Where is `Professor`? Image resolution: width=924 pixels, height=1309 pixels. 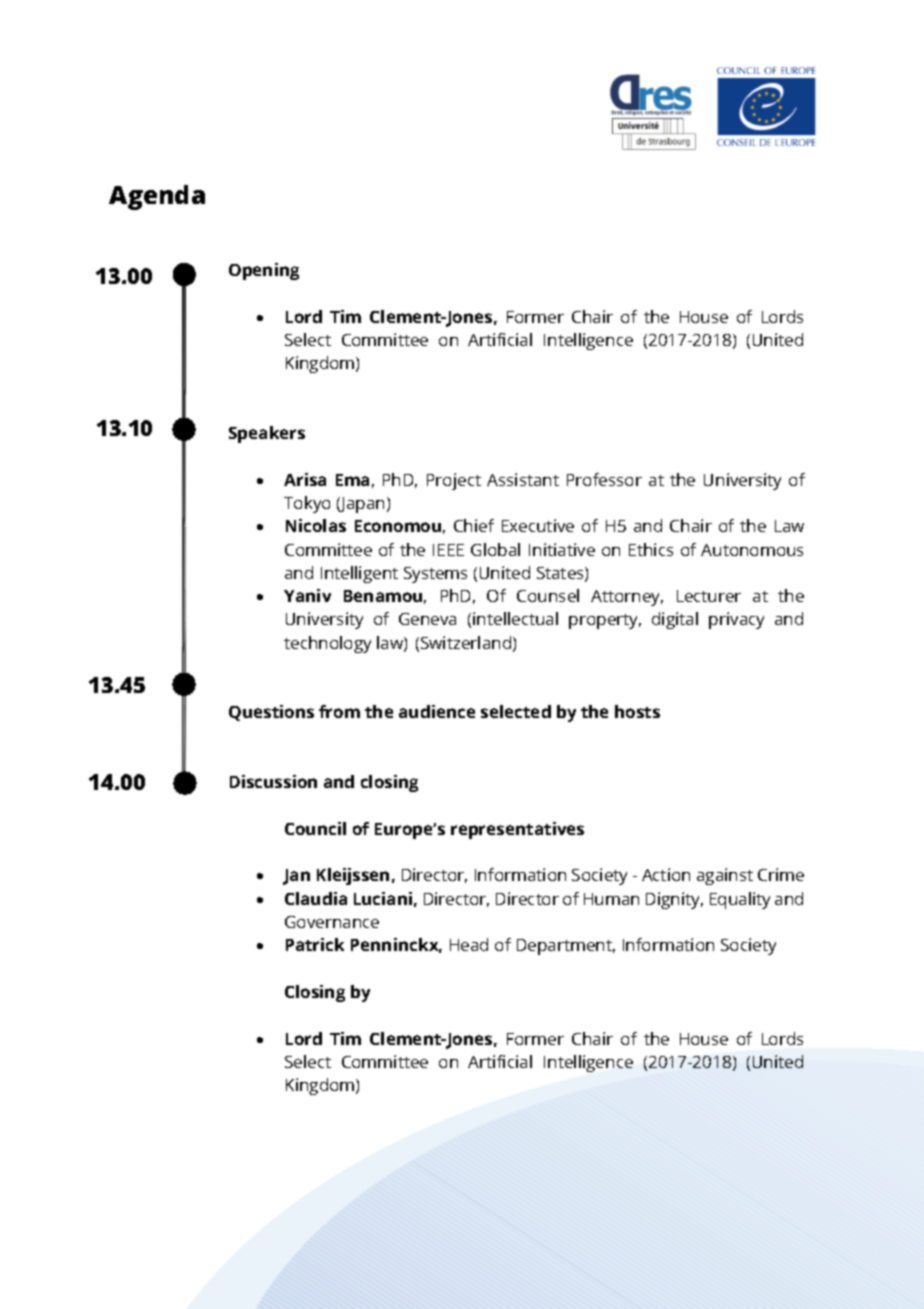
Professor is located at coordinates (604, 479).
